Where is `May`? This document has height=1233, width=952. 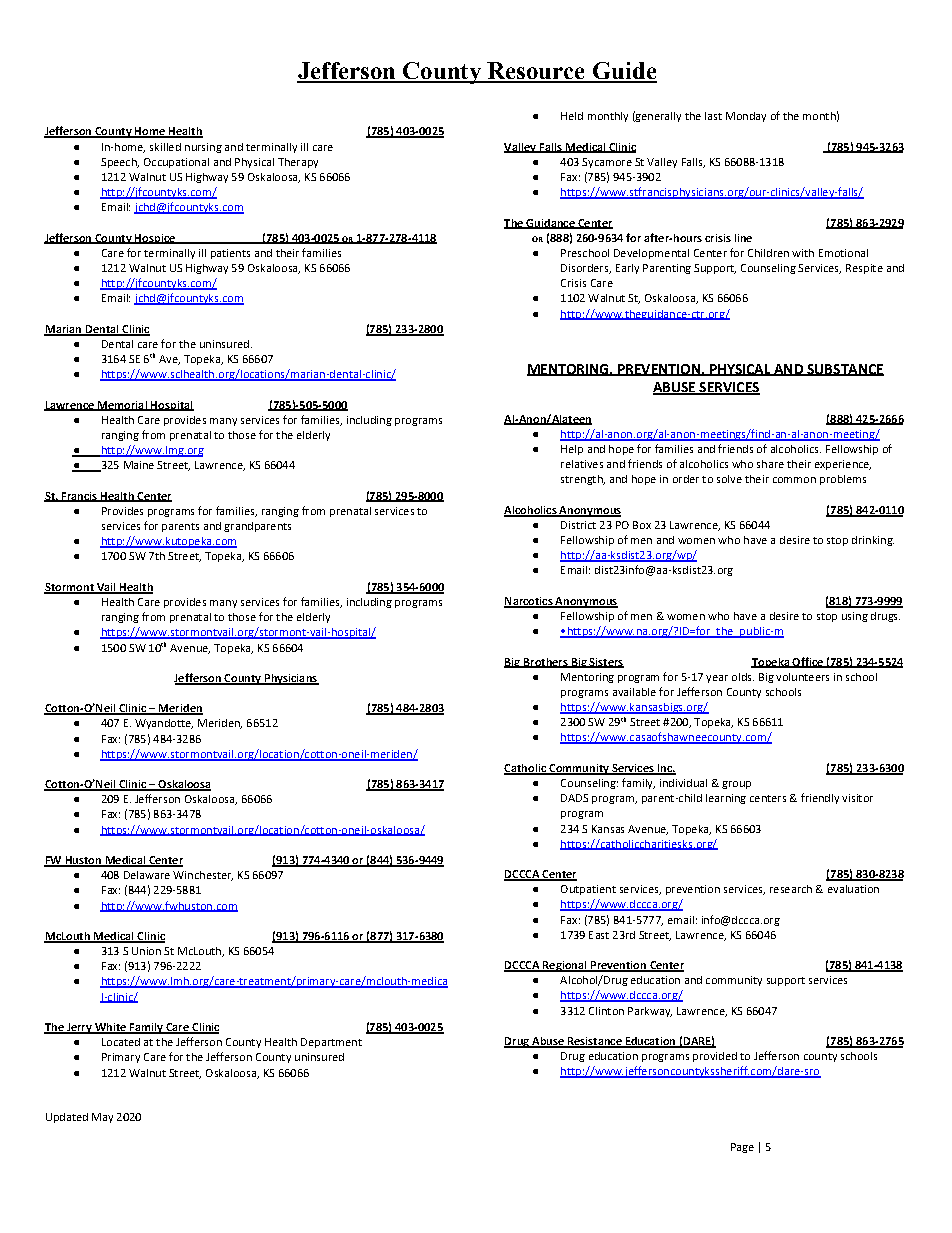
May is located at coordinates (102, 1118).
